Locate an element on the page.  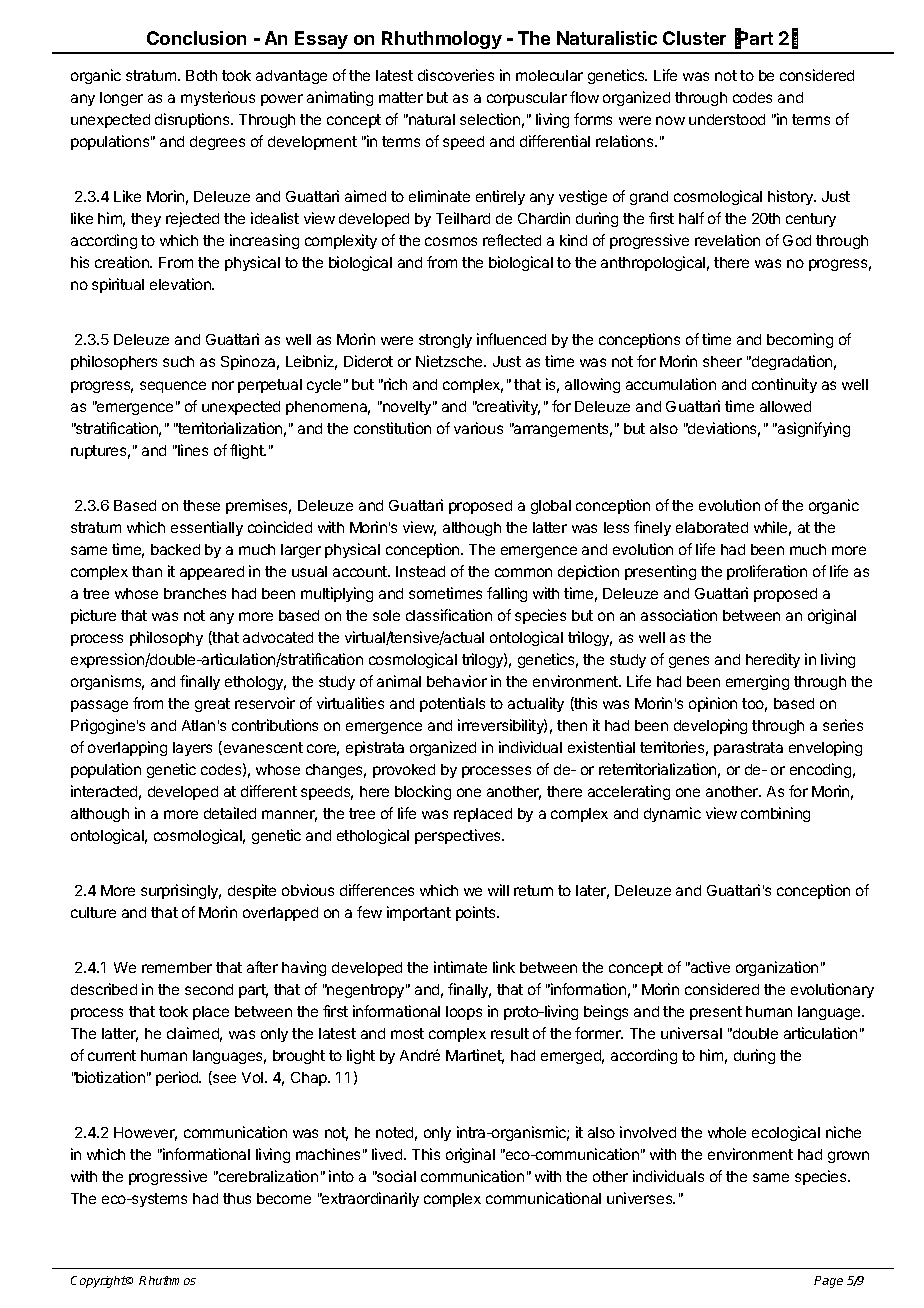
behavior is located at coordinates (457, 681).
